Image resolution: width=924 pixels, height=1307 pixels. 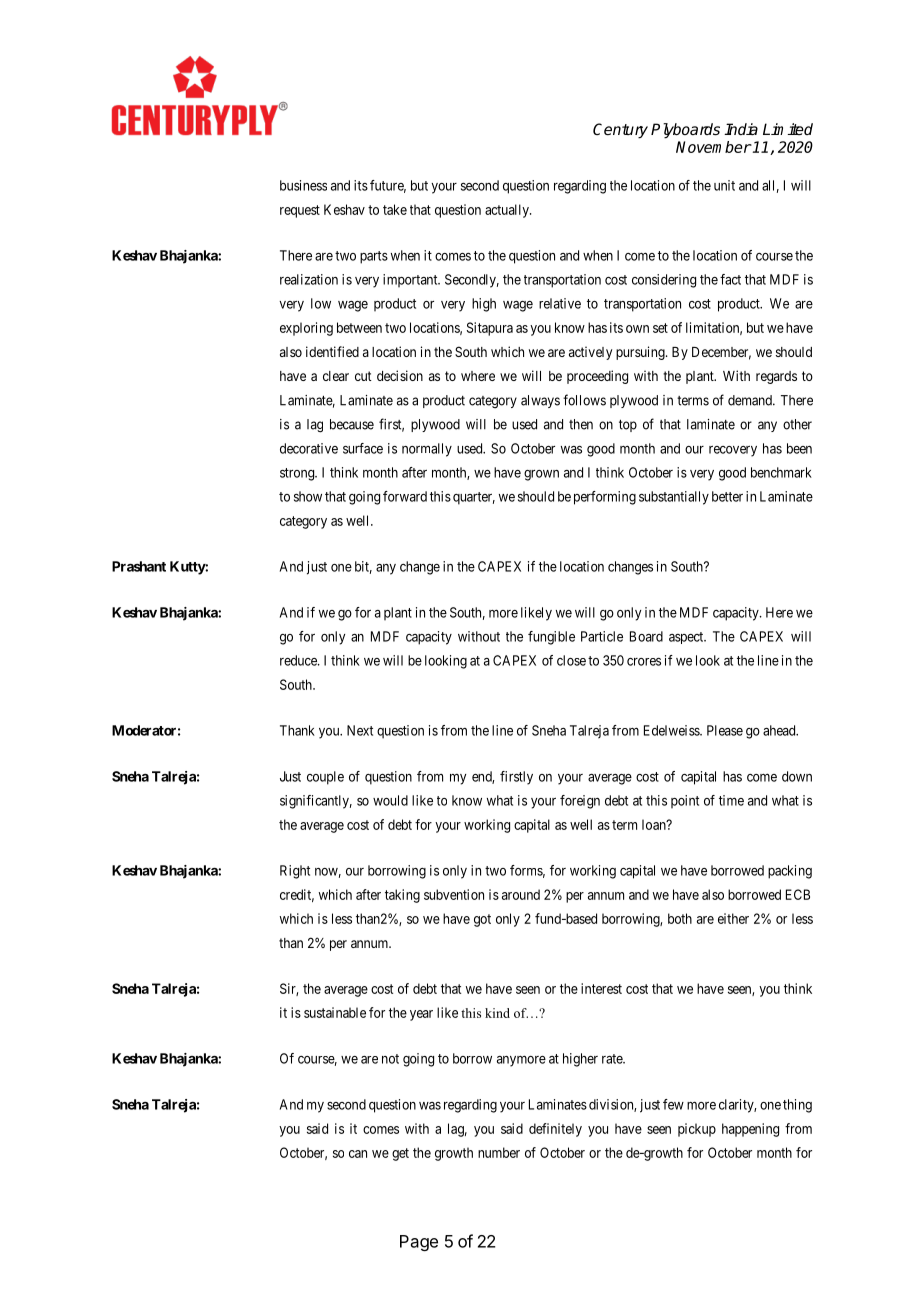 I want to click on reduce, so click(x=299, y=660).
